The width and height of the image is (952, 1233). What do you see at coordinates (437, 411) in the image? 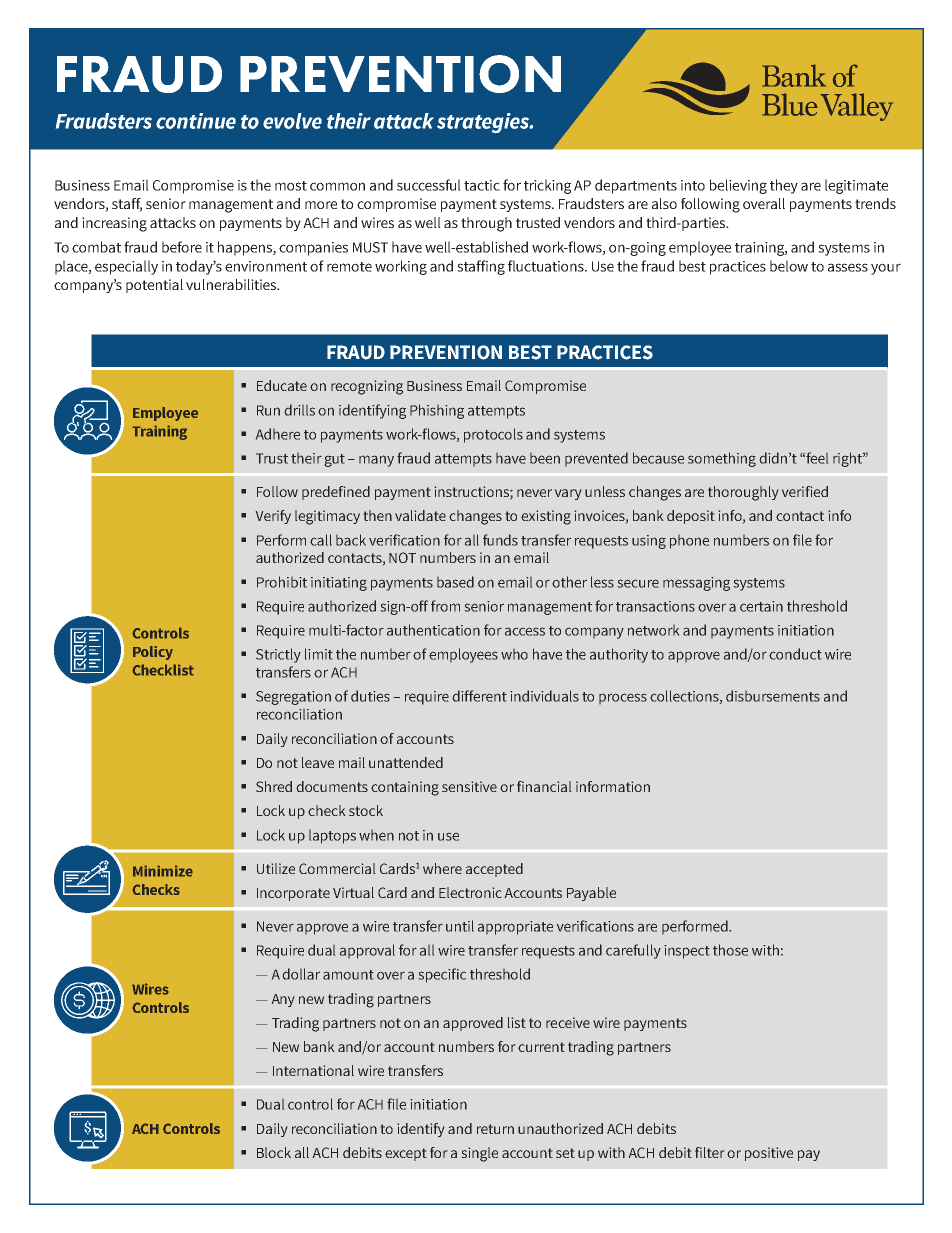
I see `Phishing` at bounding box center [437, 411].
